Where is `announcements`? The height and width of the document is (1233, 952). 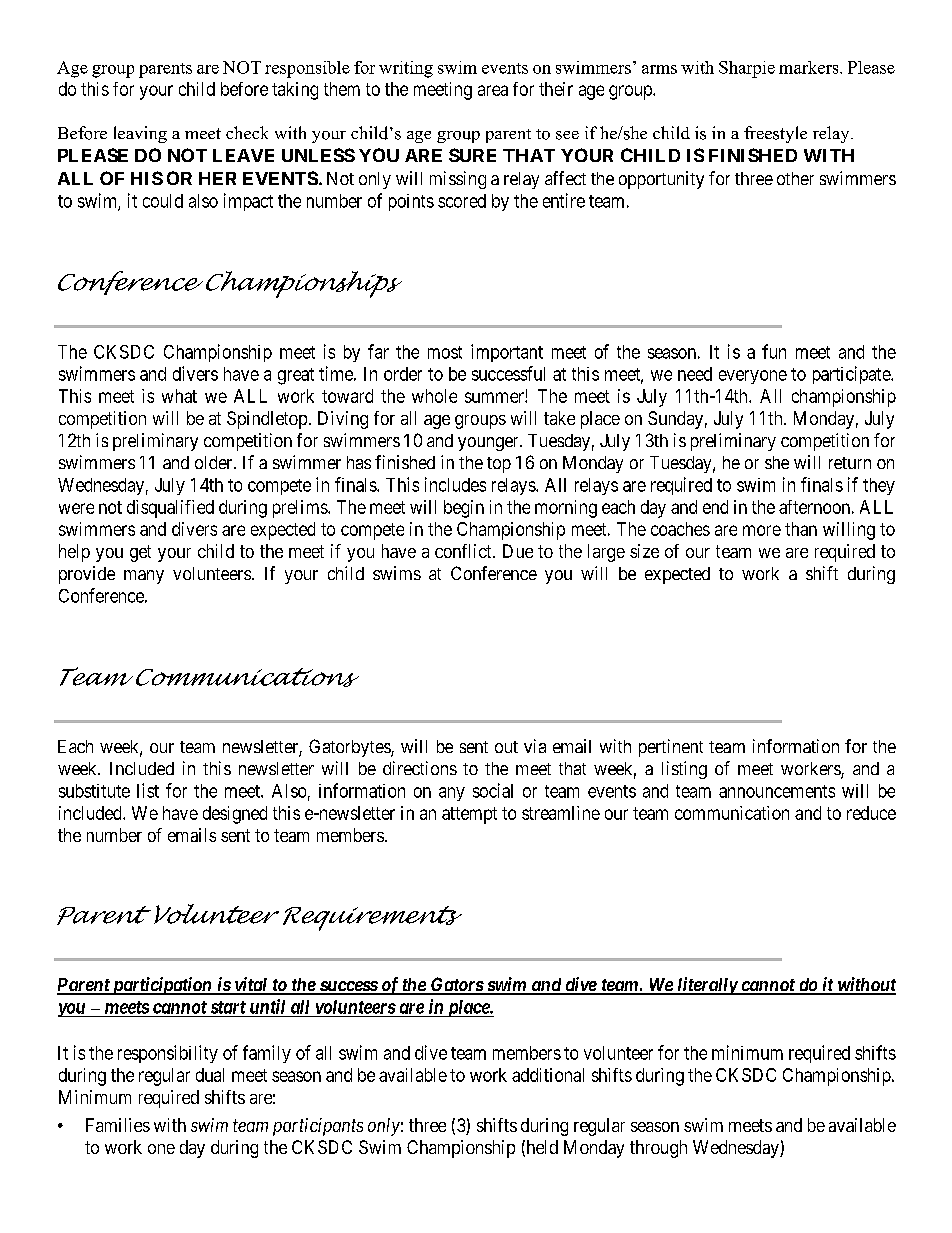 announcements is located at coordinates (777, 791).
